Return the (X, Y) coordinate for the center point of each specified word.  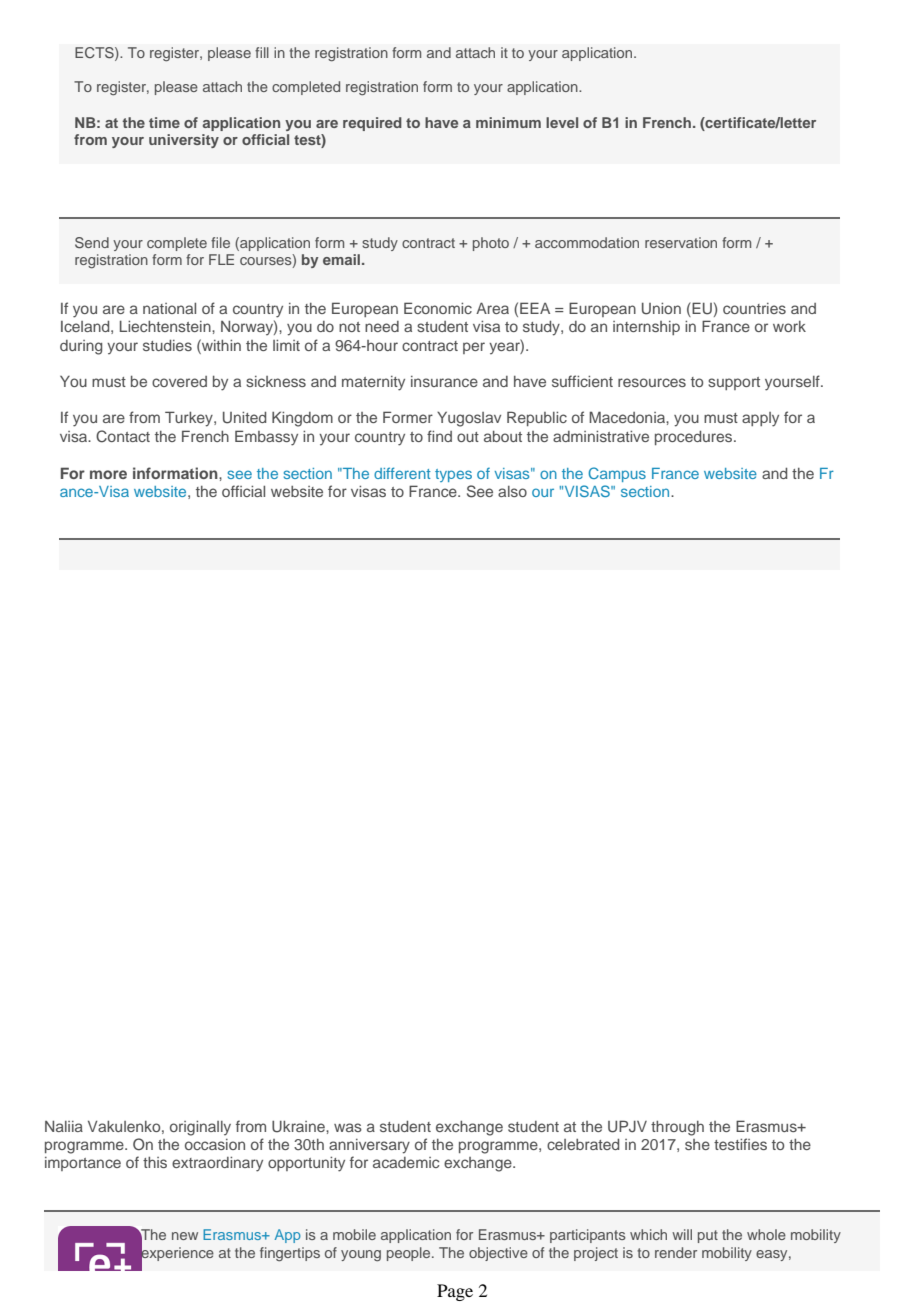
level (562, 122)
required (372, 124)
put (708, 1236)
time (164, 122)
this (155, 1162)
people (410, 1254)
